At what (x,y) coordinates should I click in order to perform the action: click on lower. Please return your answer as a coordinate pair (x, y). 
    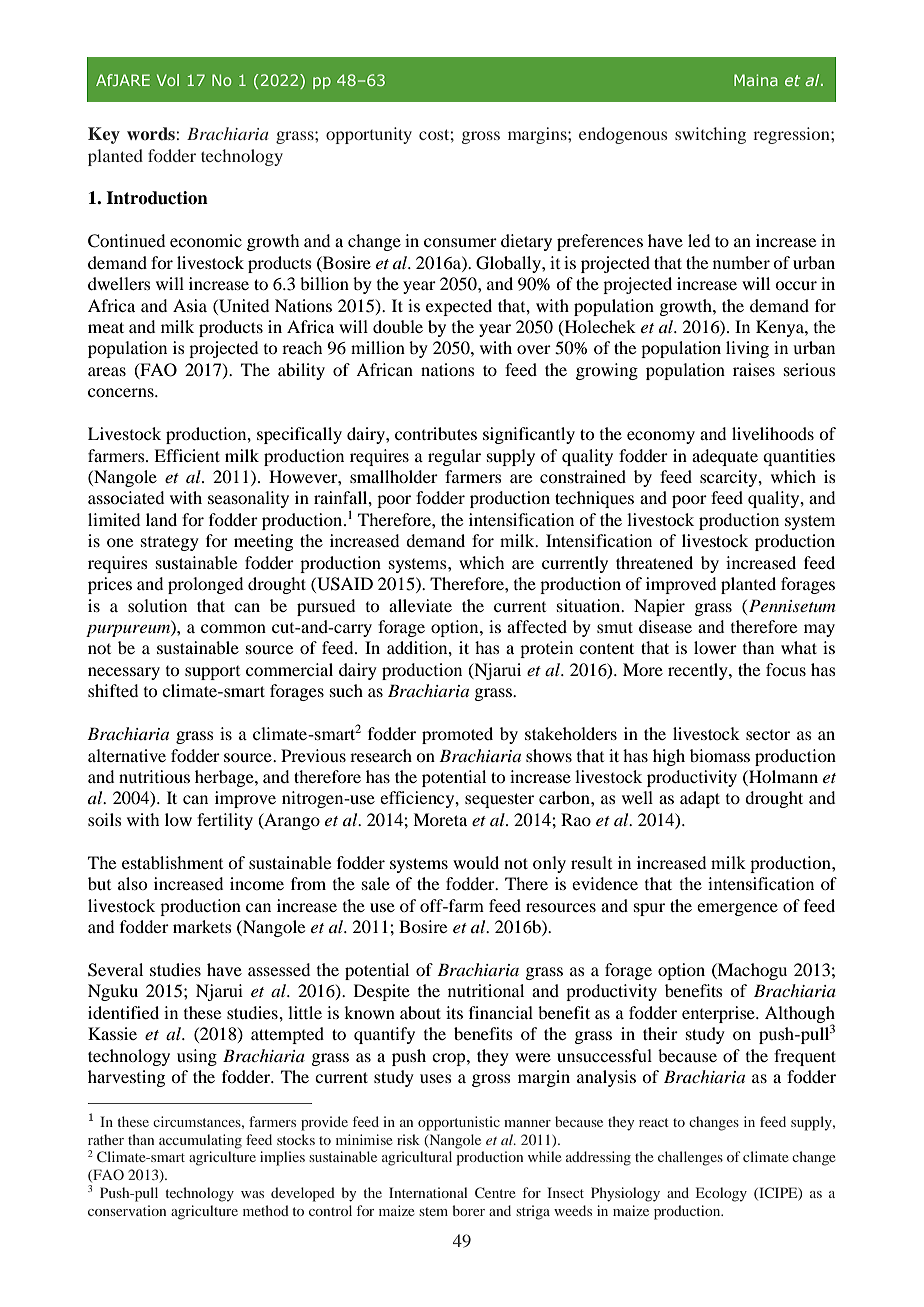
    Looking at the image, I should click on (715, 647).
